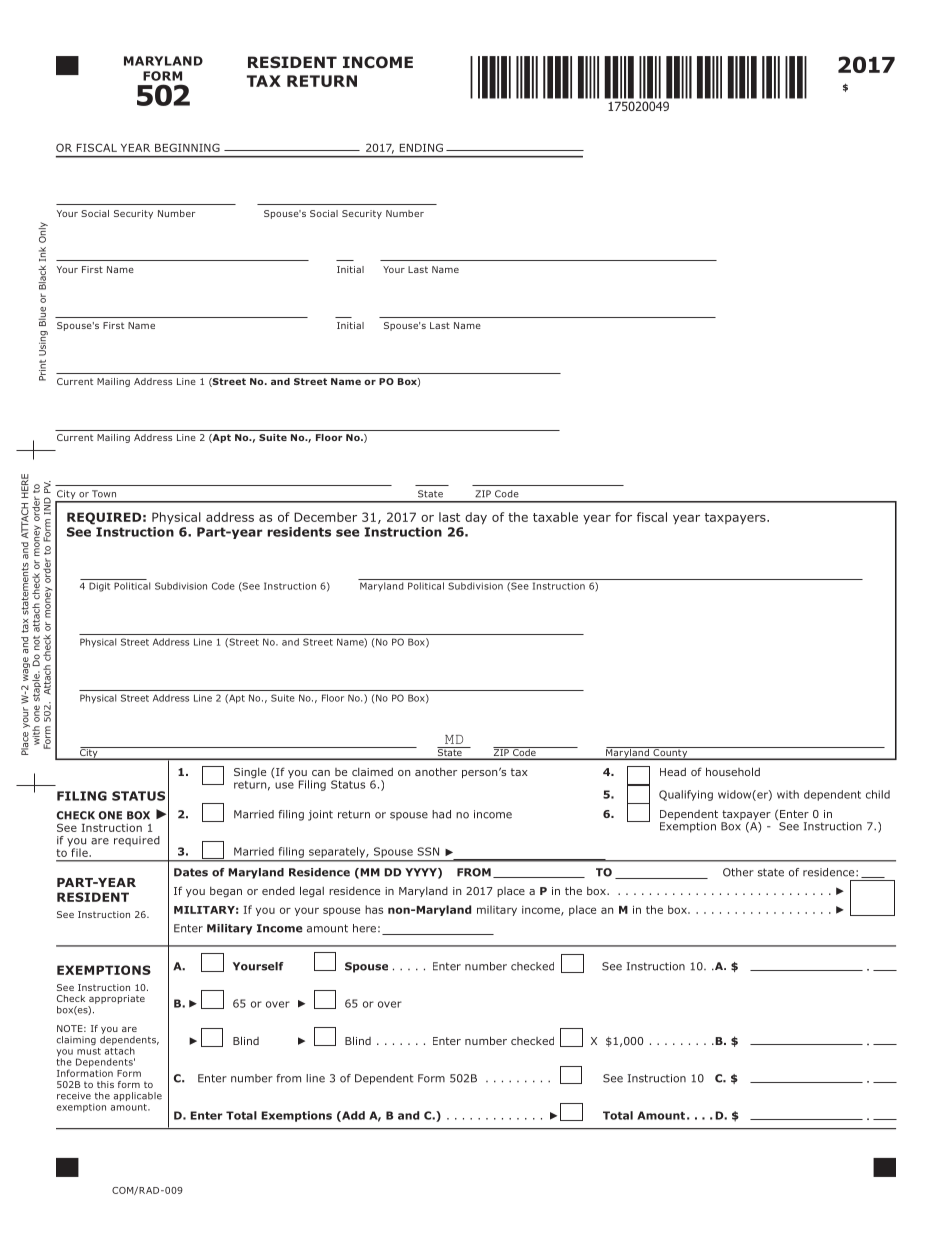 This screenshot has height=1233, width=952. Describe the element at coordinates (99, 587) in the screenshot. I see `Digit` at that location.
